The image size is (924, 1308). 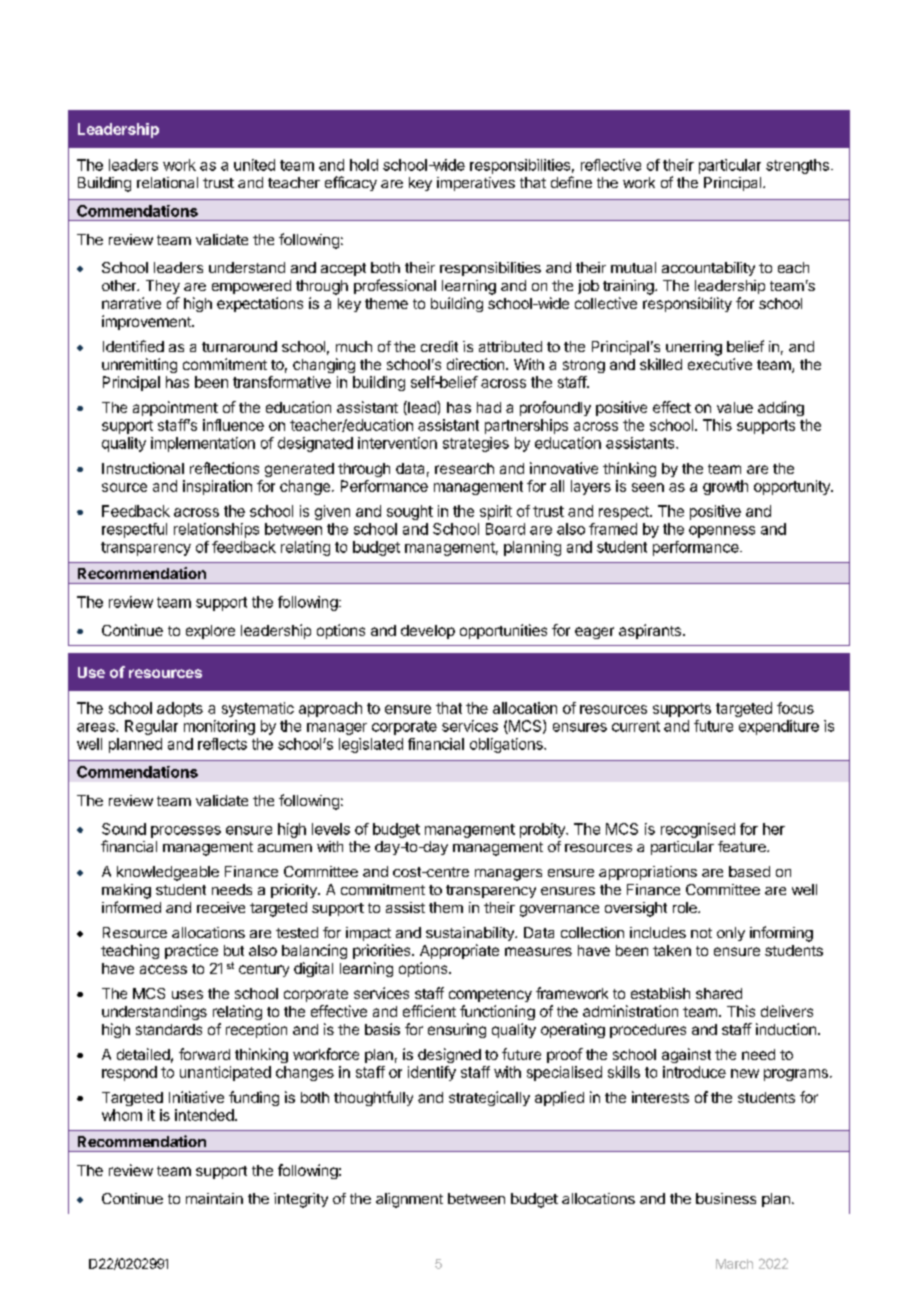 What do you see at coordinates (476, 184) in the image?
I see `imperatives` at bounding box center [476, 184].
